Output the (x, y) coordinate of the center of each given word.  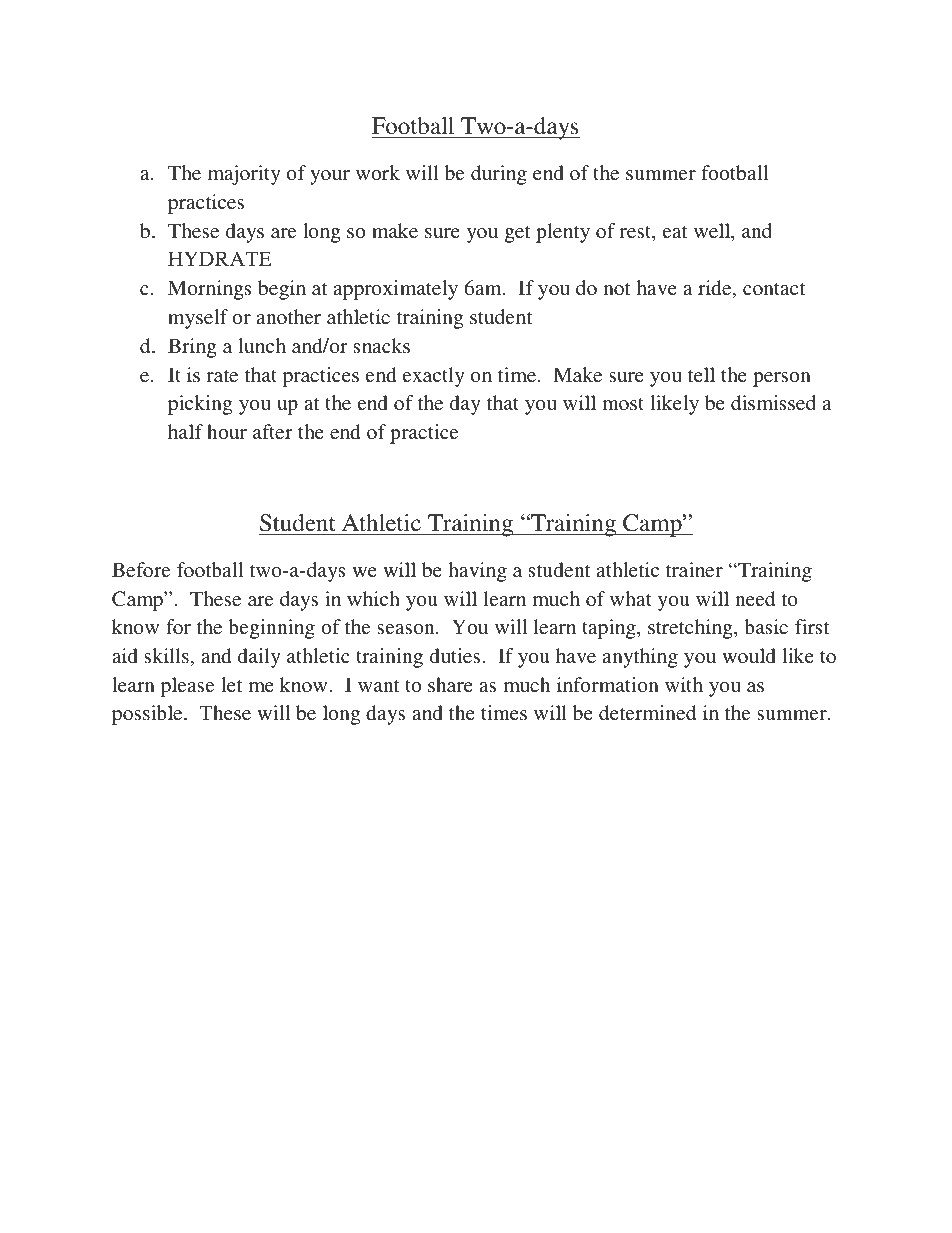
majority (244, 175)
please (187, 687)
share (450, 684)
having (477, 572)
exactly (434, 377)
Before (141, 569)
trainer (694, 569)
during (499, 175)
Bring (192, 348)
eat (675, 232)
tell (701, 374)
